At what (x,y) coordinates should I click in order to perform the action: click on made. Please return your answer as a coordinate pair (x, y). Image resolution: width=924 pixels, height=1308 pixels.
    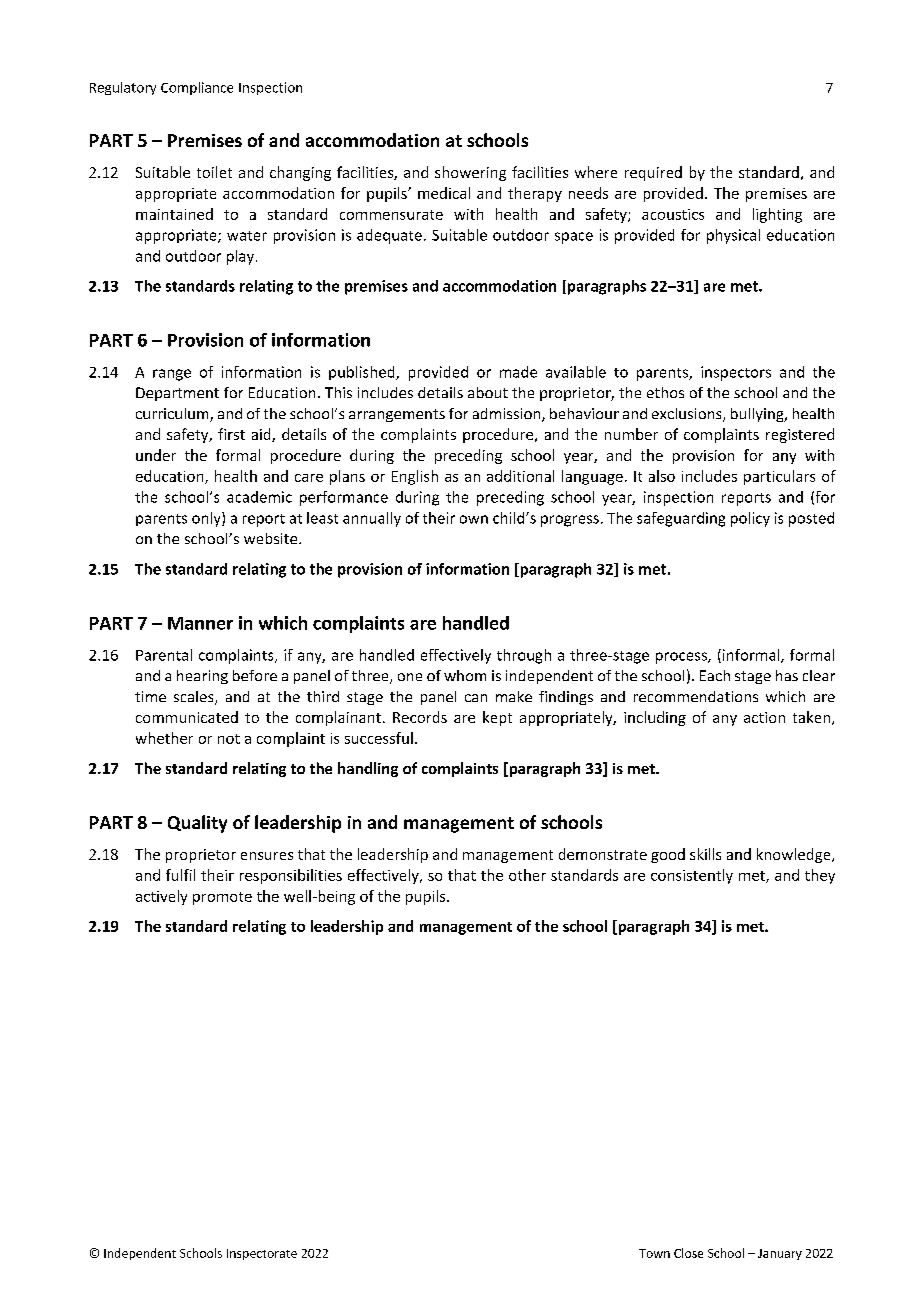
    Looking at the image, I should click on (518, 372).
